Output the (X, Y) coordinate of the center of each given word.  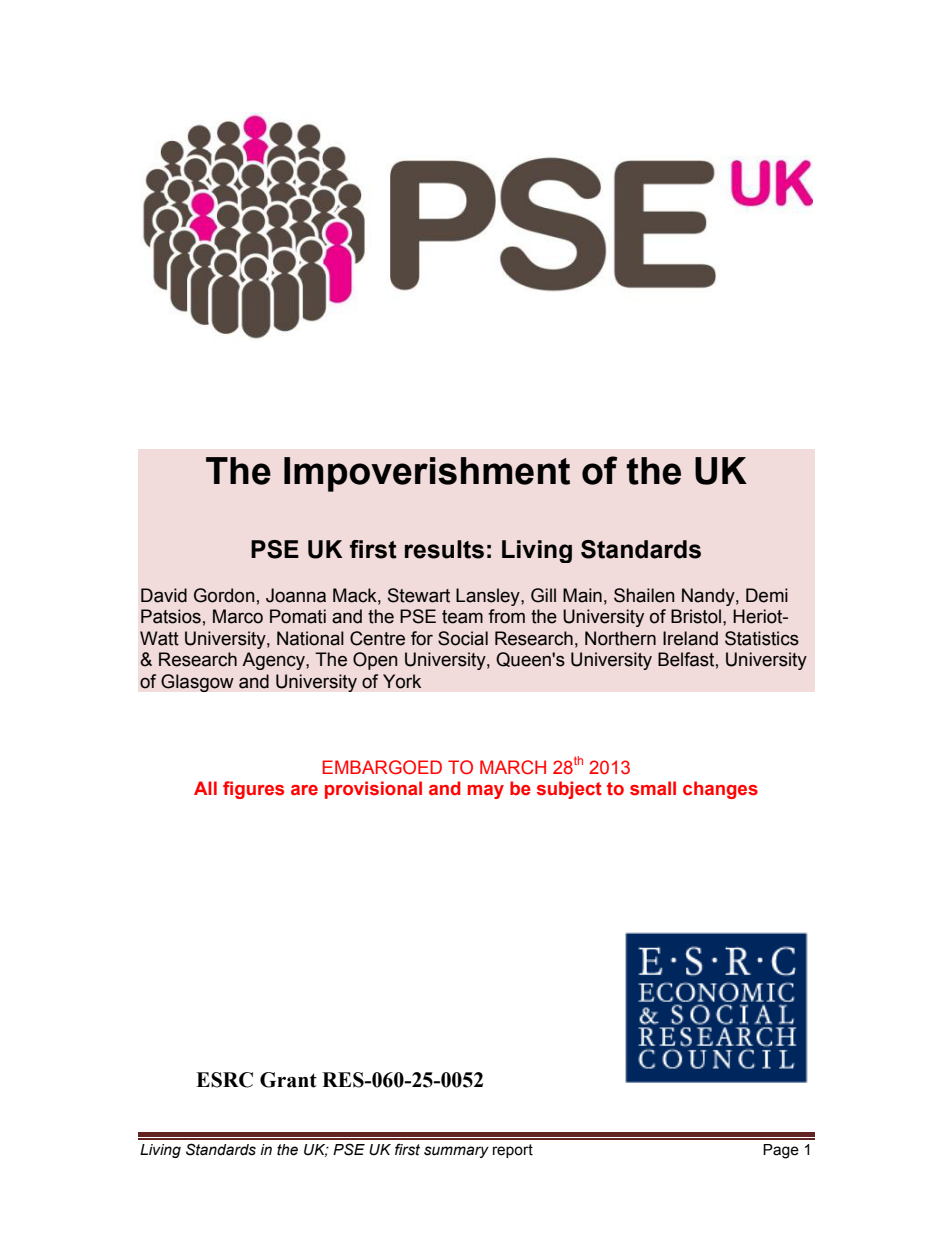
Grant (288, 1080)
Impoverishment (427, 474)
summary (456, 1152)
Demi (767, 595)
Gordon (224, 595)
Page (781, 1151)
